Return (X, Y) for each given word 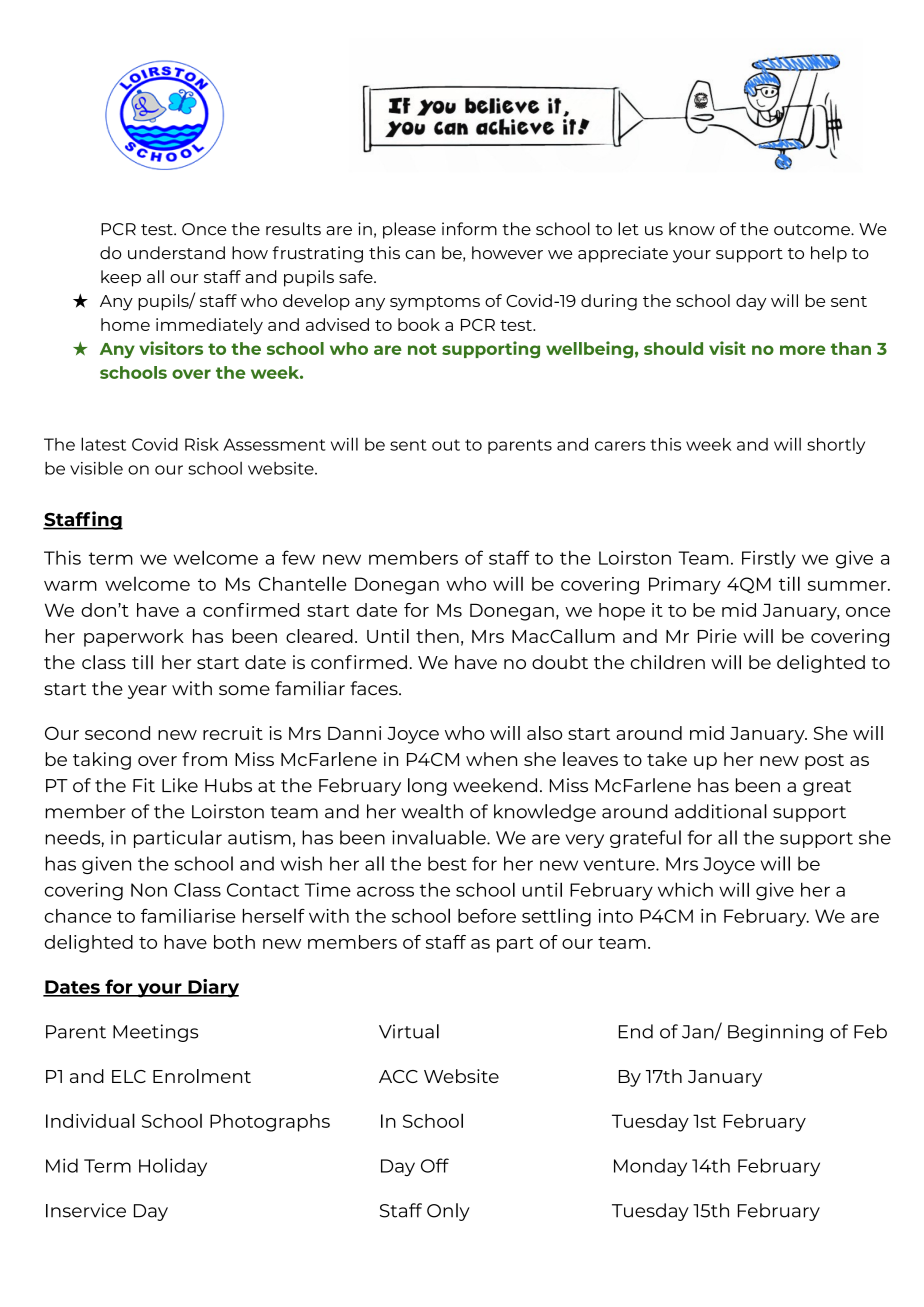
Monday (650, 1167)
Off (435, 1165)
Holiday (173, 1167)
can (420, 254)
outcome (813, 230)
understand (176, 252)
